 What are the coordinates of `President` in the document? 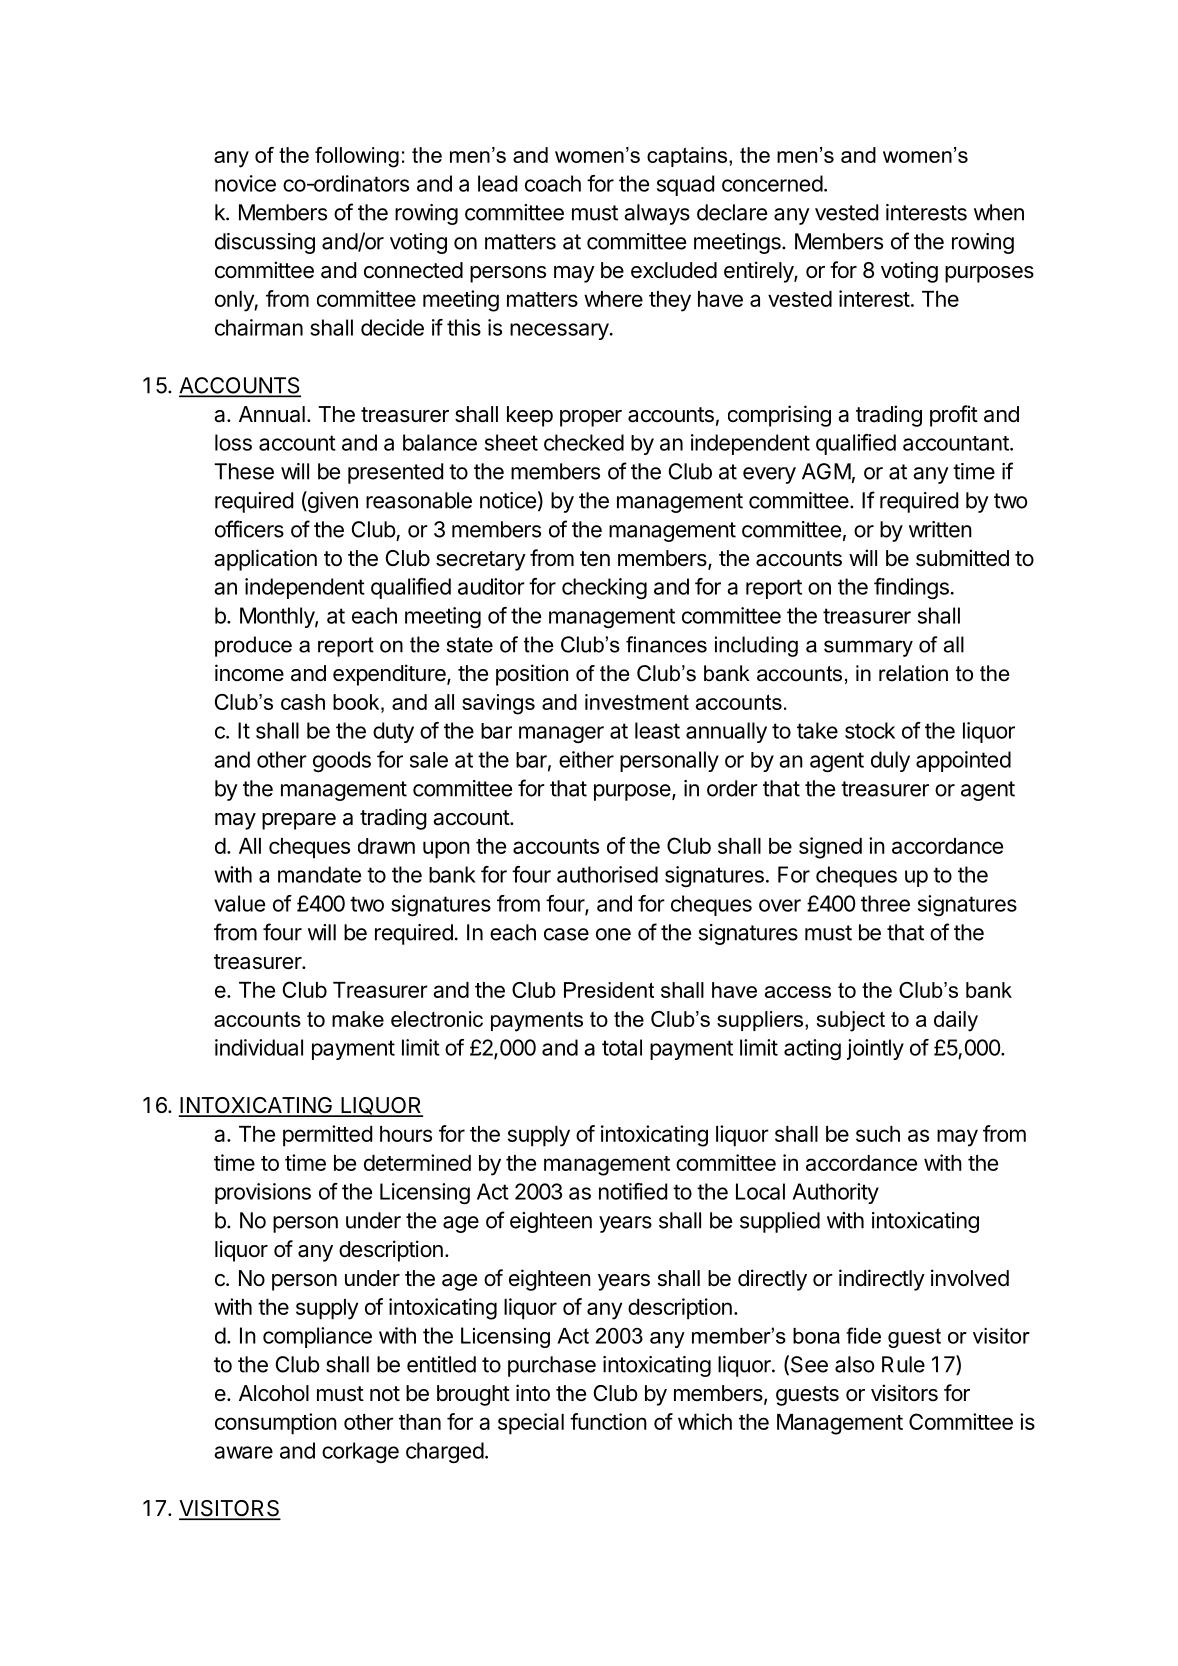 It's located at (609, 990).
